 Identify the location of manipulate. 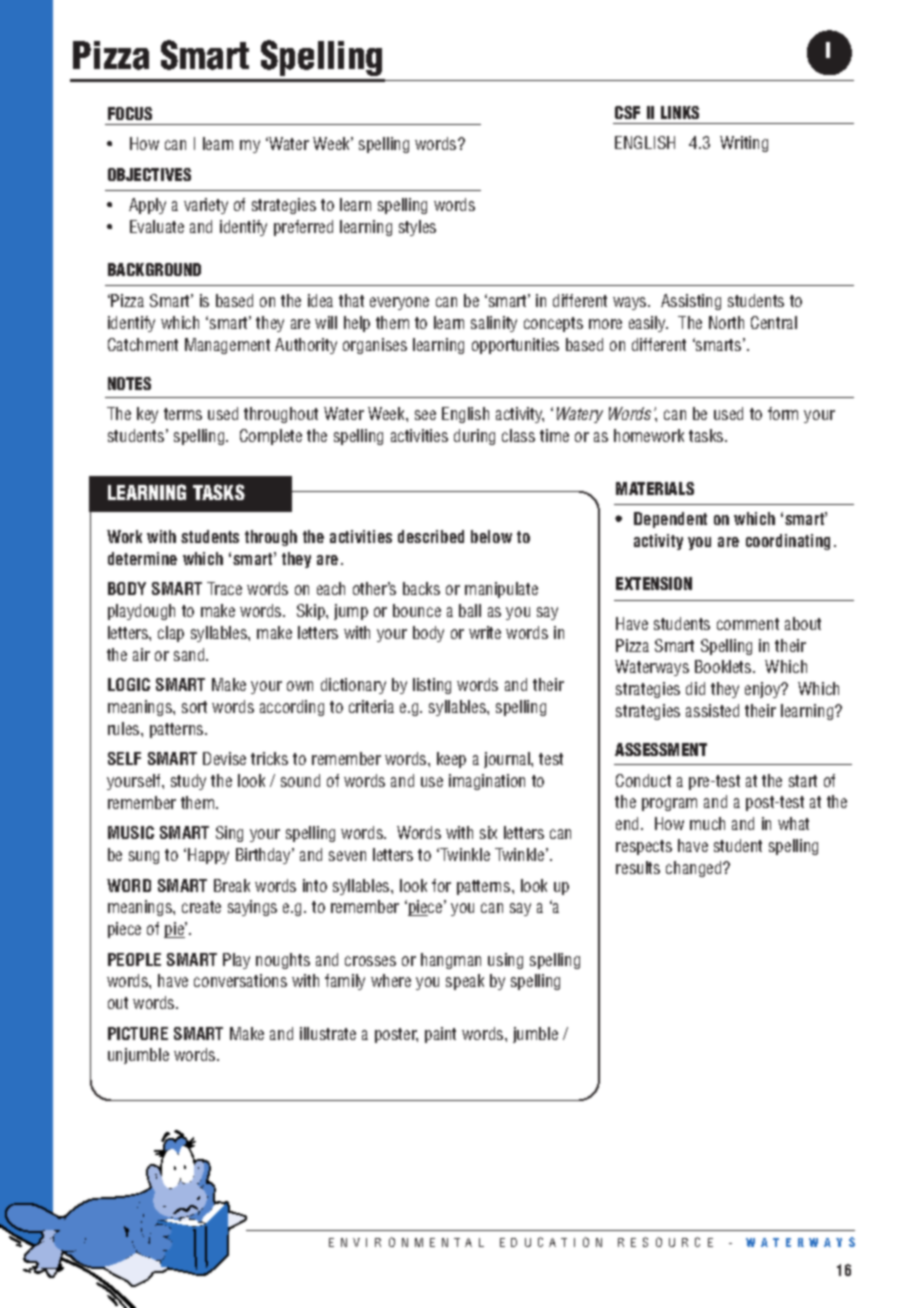
(501, 590).
